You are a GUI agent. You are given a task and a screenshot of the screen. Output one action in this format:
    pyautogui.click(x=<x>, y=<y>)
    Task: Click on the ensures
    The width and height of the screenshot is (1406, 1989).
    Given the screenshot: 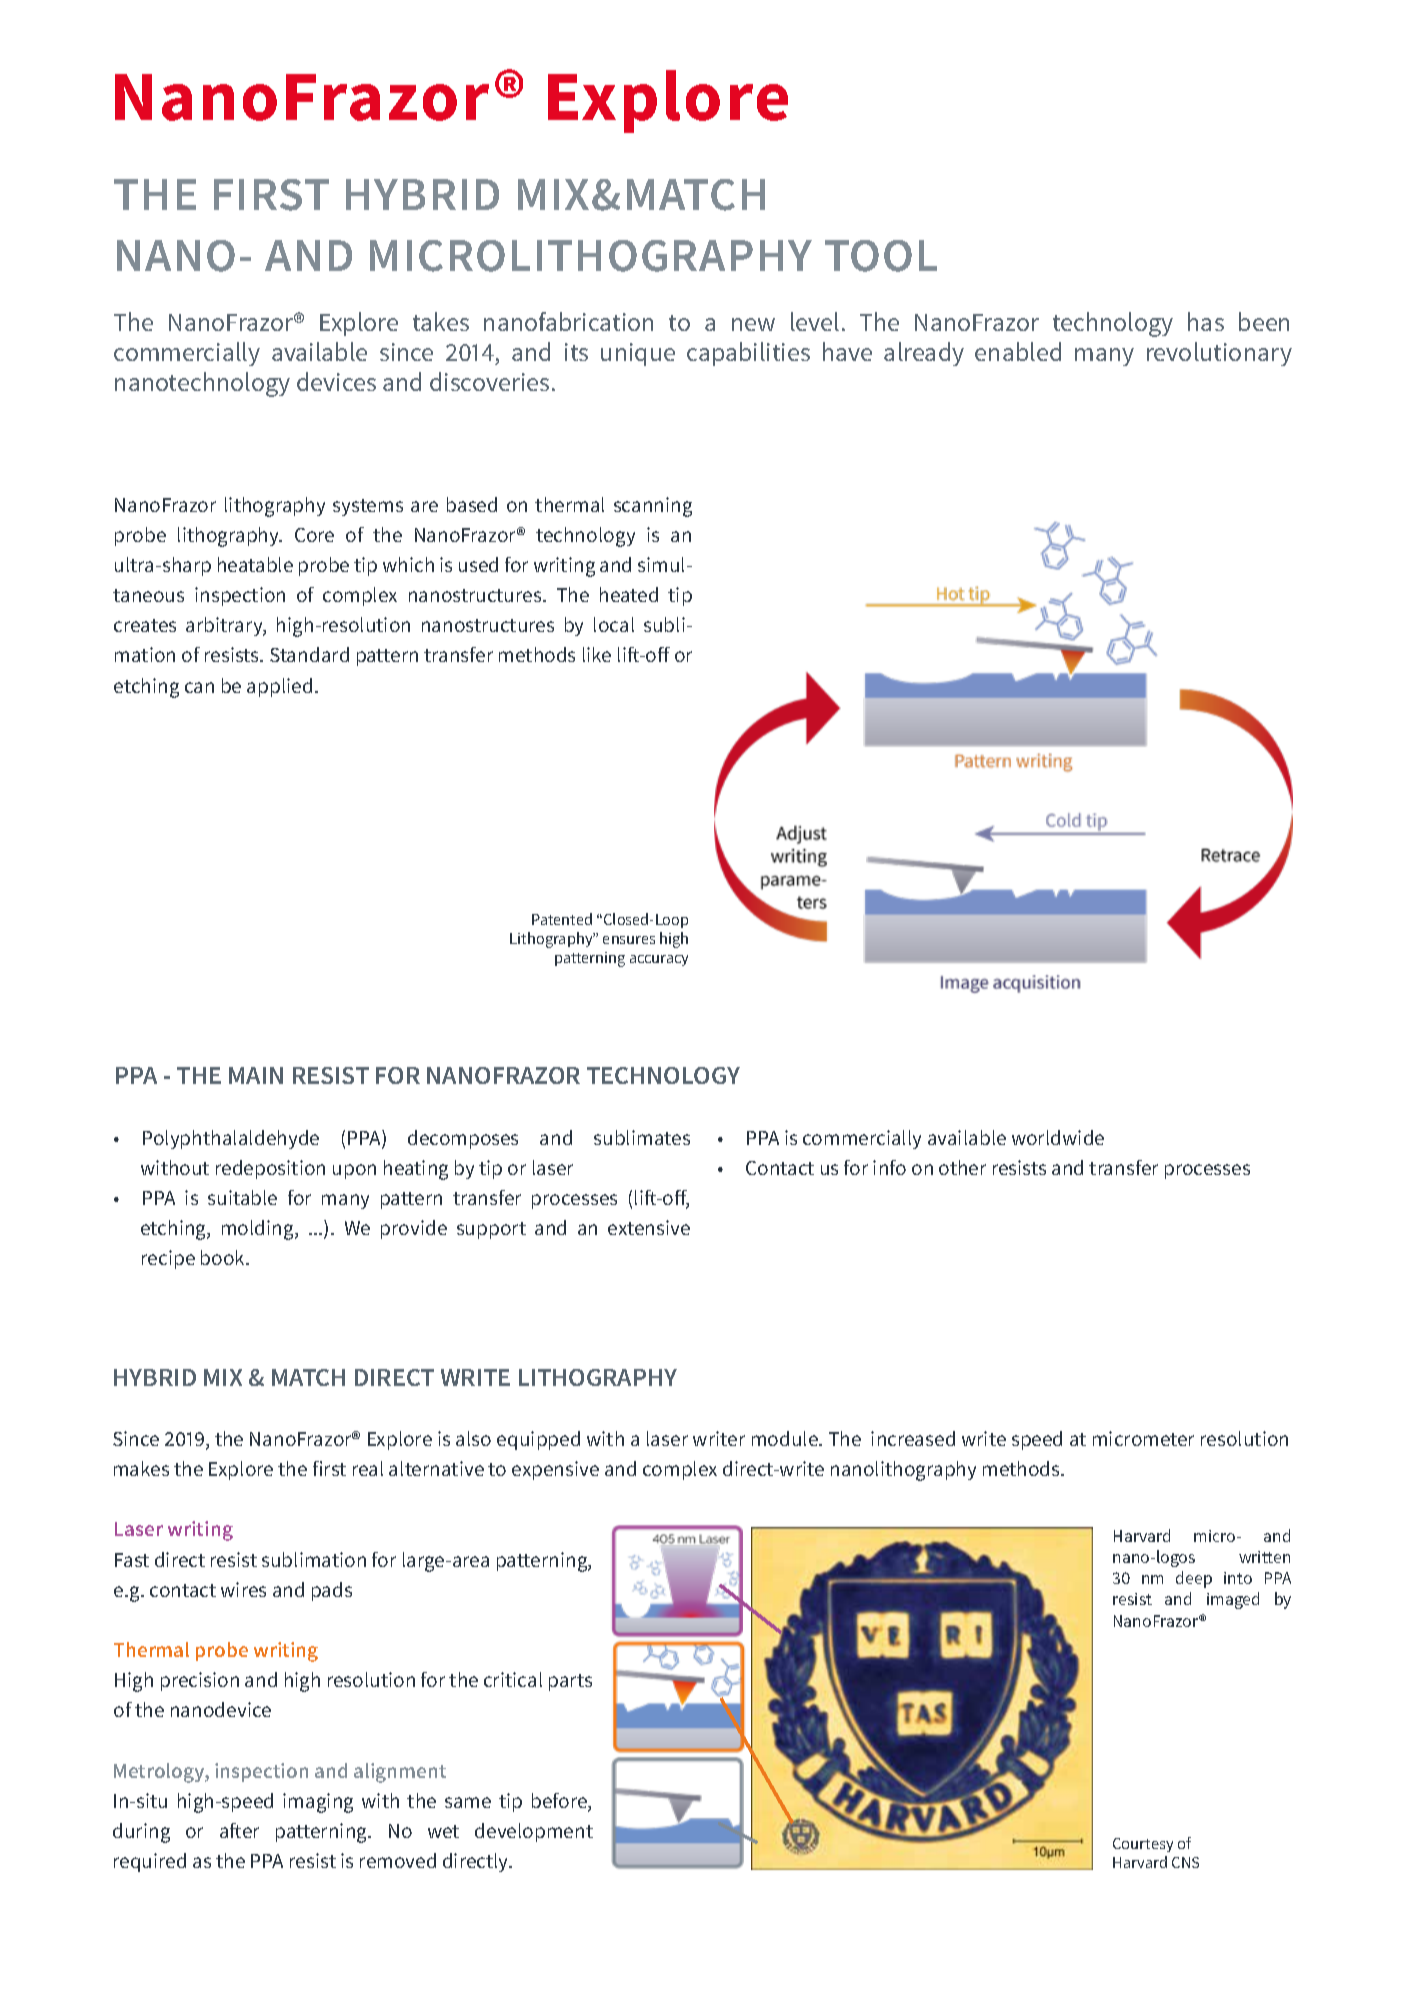 What is the action you would take?
    pyautogui.click(x=629, y=940)
